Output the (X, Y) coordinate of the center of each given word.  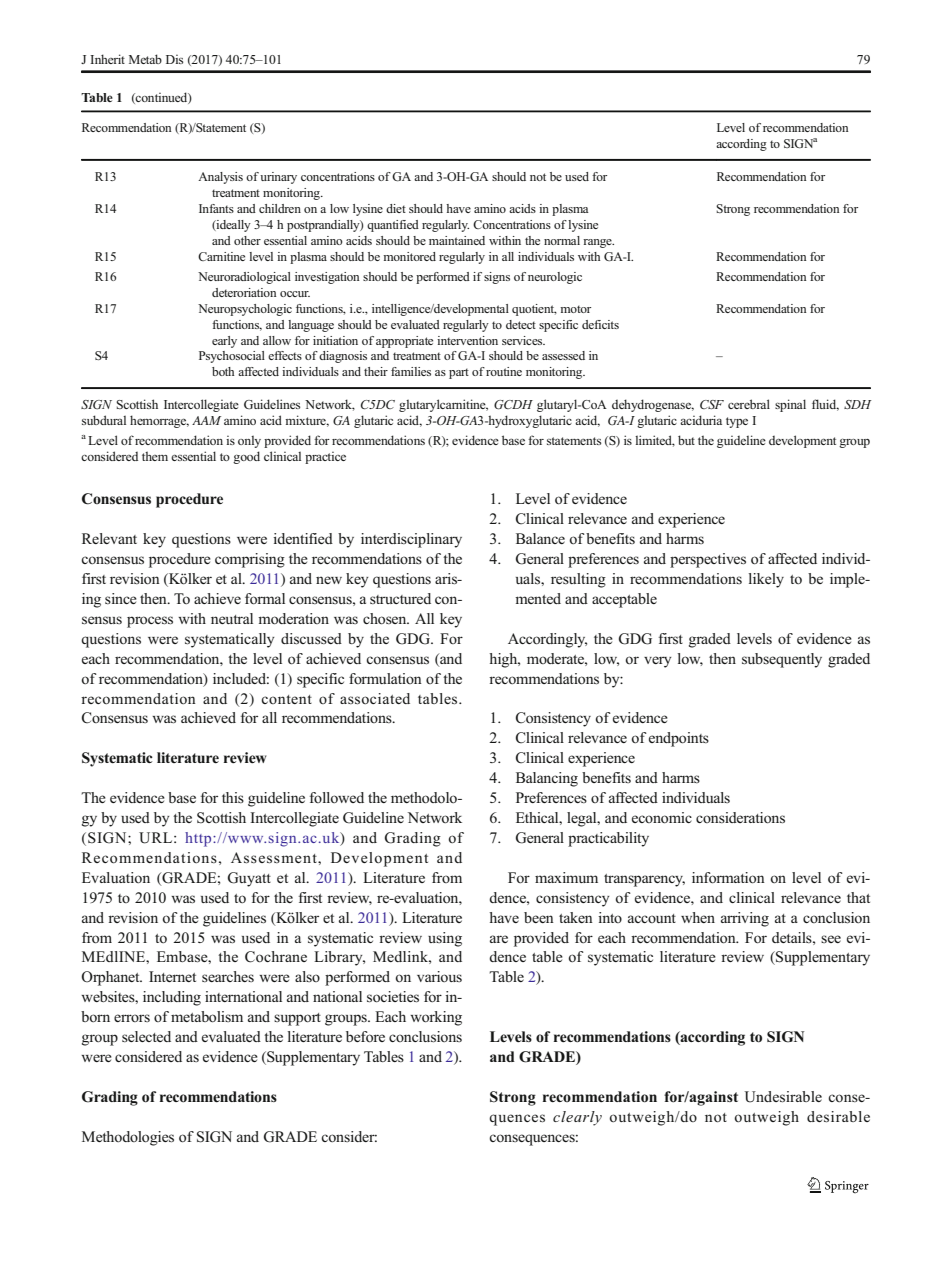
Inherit (107, 59)
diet (396, 208)
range (598, 243)
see (831, 939)
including (172, 998)
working (436, 1018)
